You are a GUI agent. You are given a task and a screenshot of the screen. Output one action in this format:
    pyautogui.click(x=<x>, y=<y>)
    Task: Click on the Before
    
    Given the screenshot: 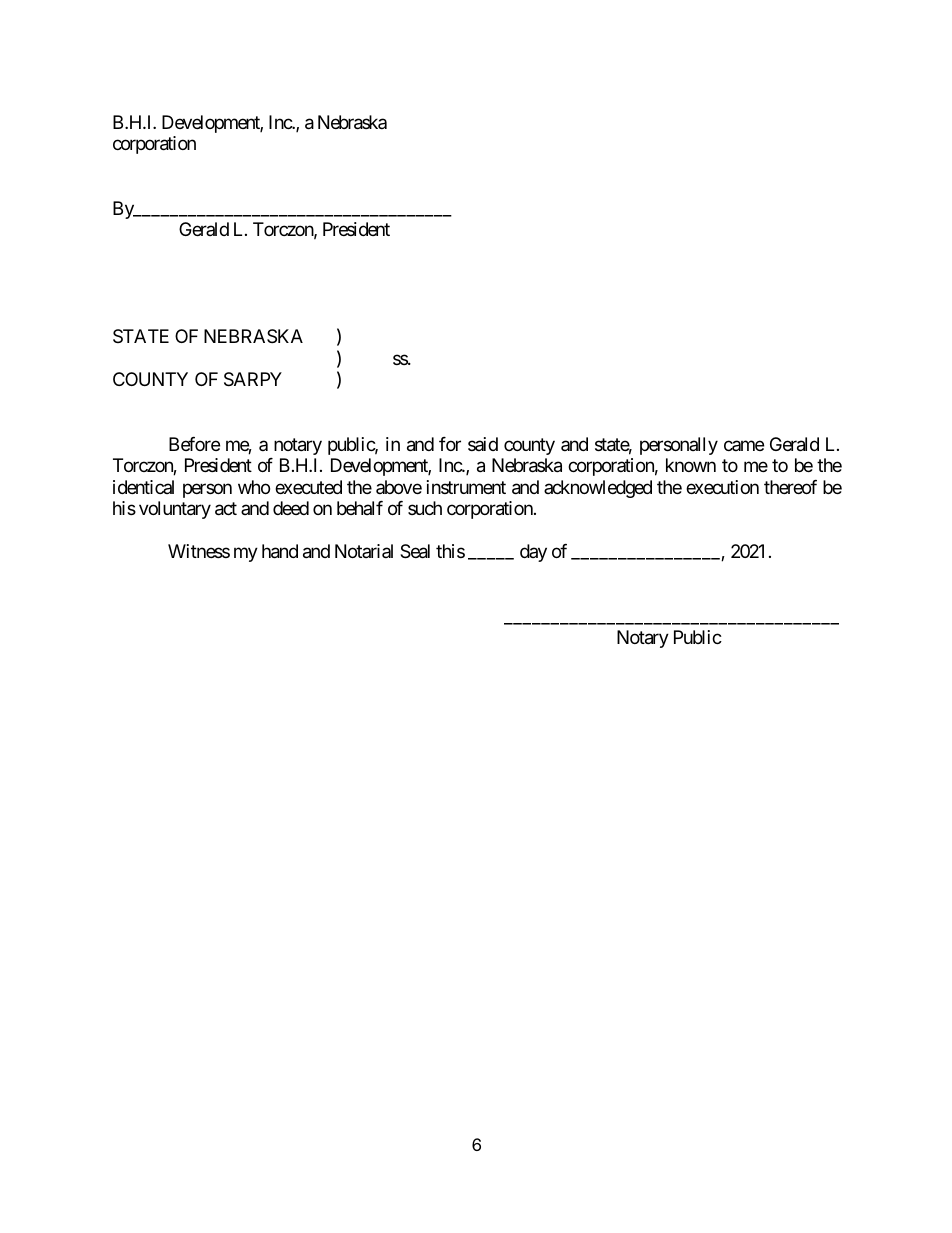 What is the action you would take?
    pyautogui.click(x=194, y=444)
